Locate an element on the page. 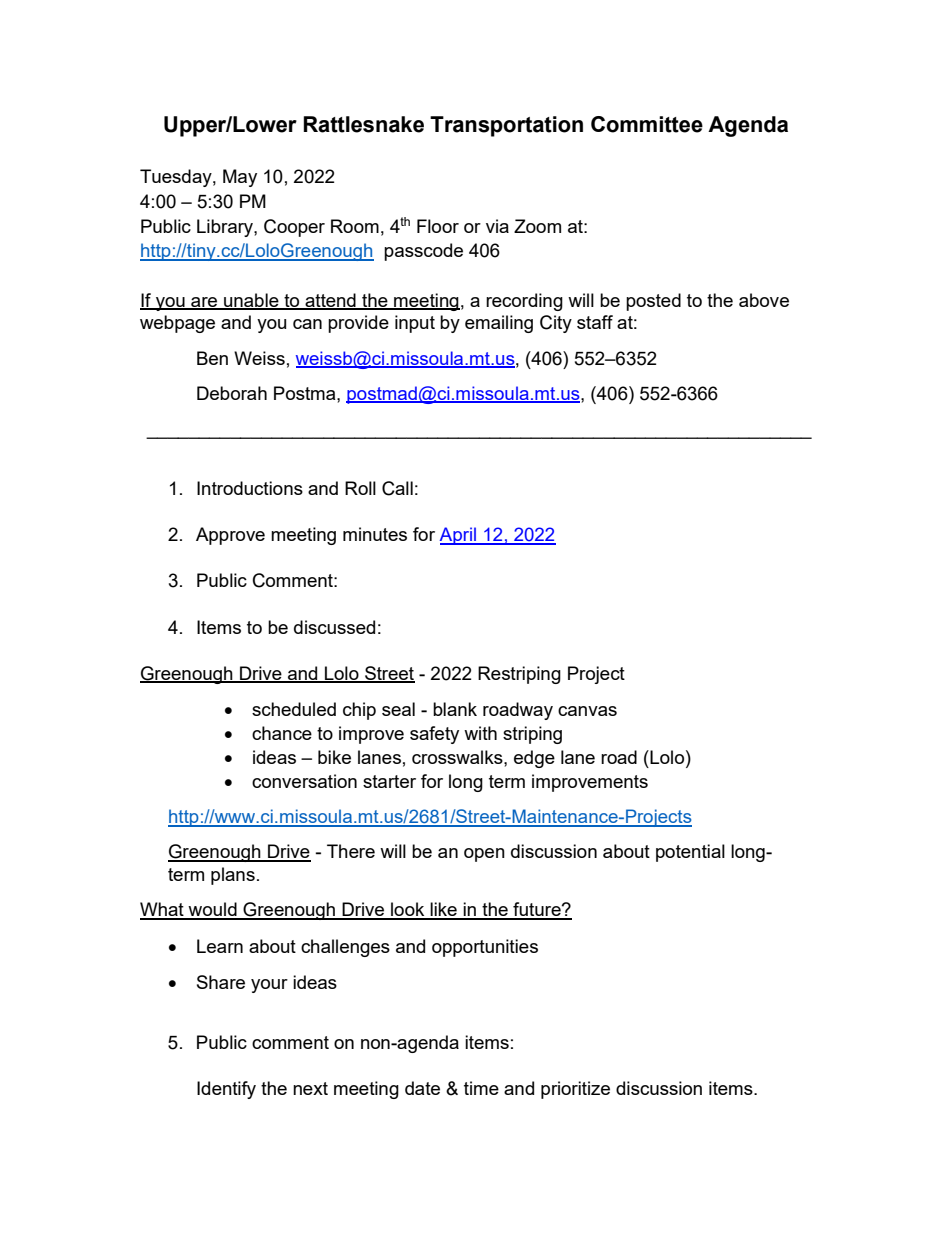  Transportation is located at coordinates (506, 126).
